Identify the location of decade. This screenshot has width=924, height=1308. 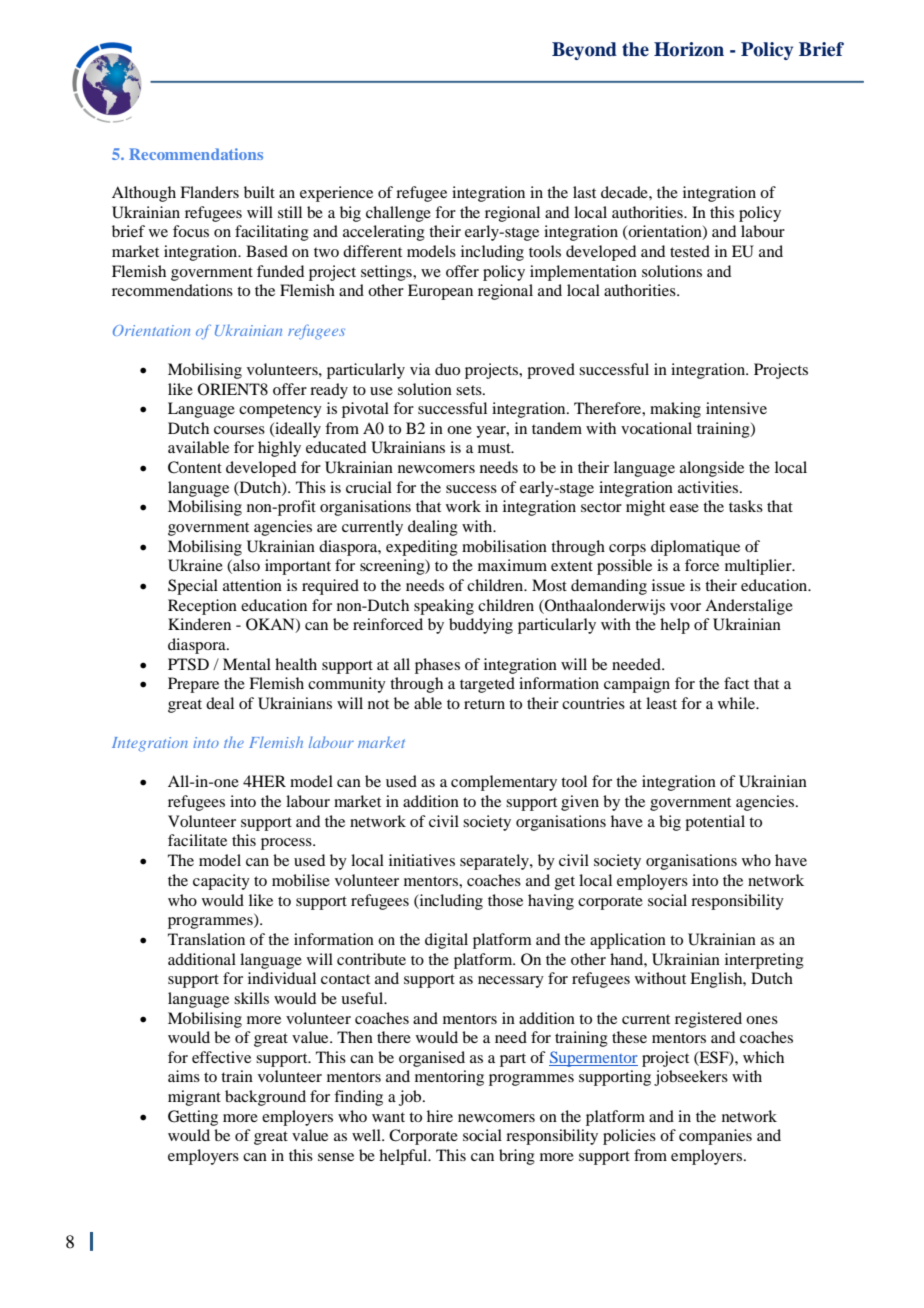
(625, 192).
